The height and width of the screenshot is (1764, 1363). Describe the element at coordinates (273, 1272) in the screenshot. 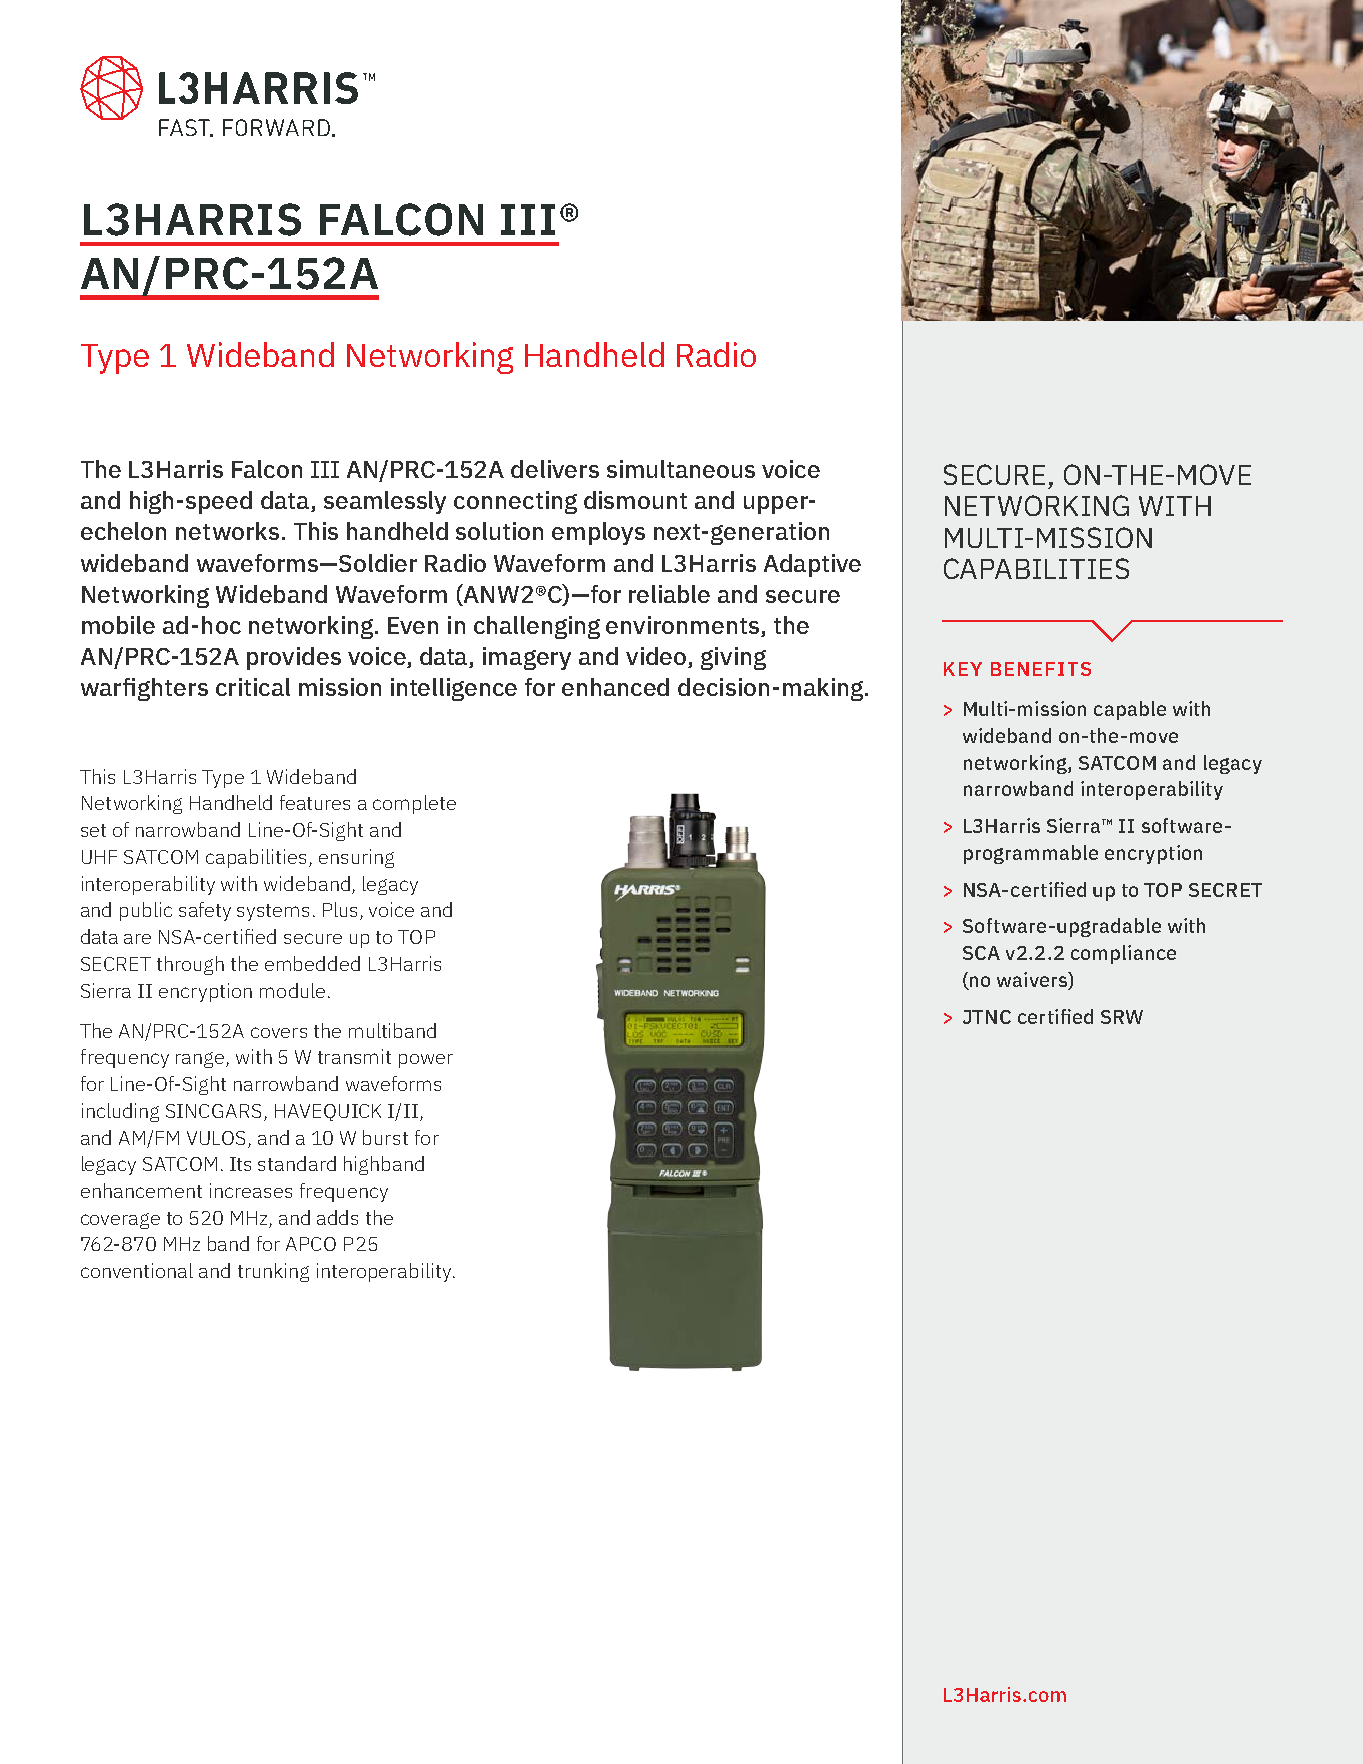

I see `trunking` at that location.
